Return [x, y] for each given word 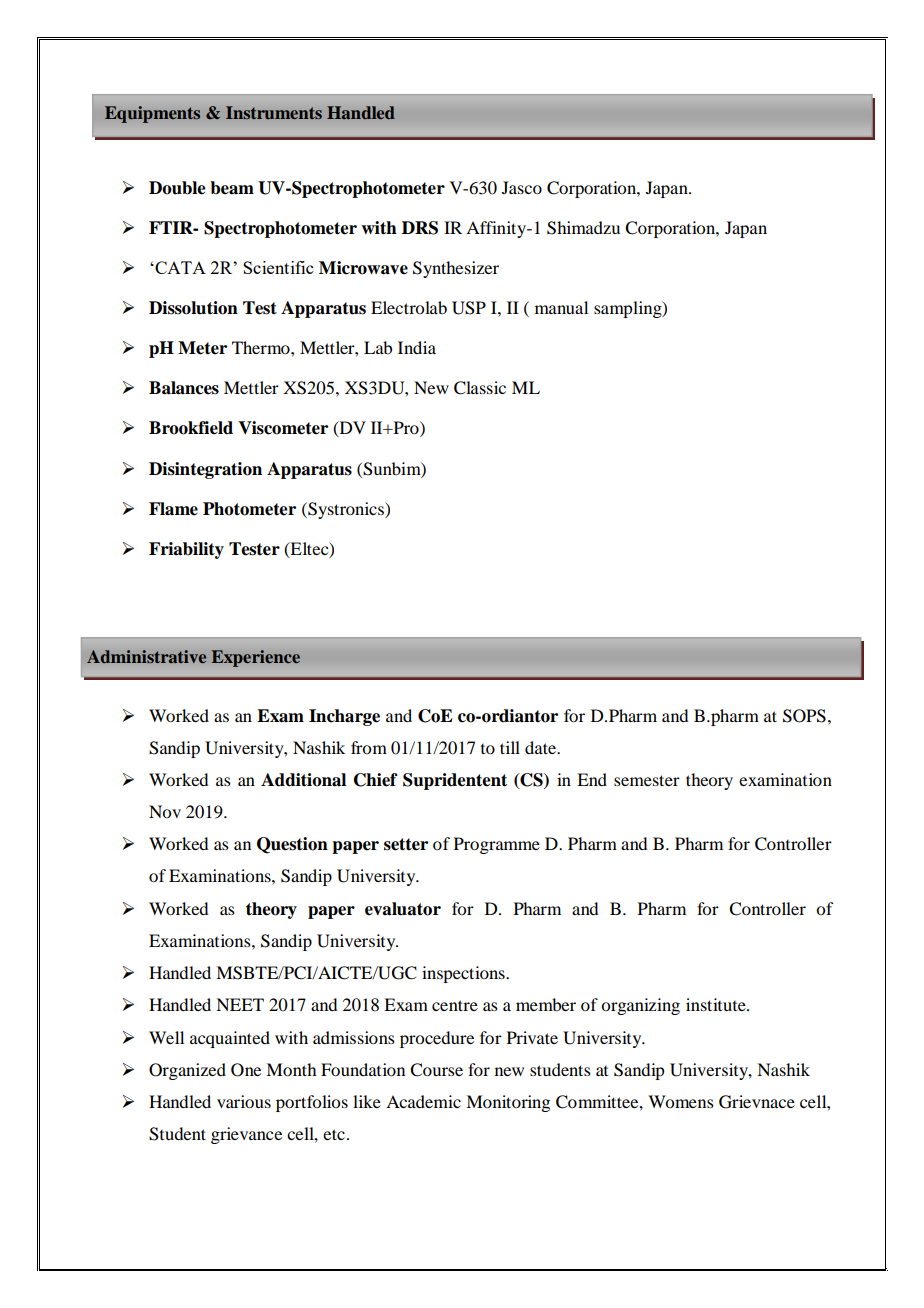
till [510, 747]
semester [647, 780]
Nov [165, 811]
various [244, 1101]
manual [561, 307]
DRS [420, 228]
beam [232, 188]
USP [469, 308]
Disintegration [205, 470]
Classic [480, 388]
